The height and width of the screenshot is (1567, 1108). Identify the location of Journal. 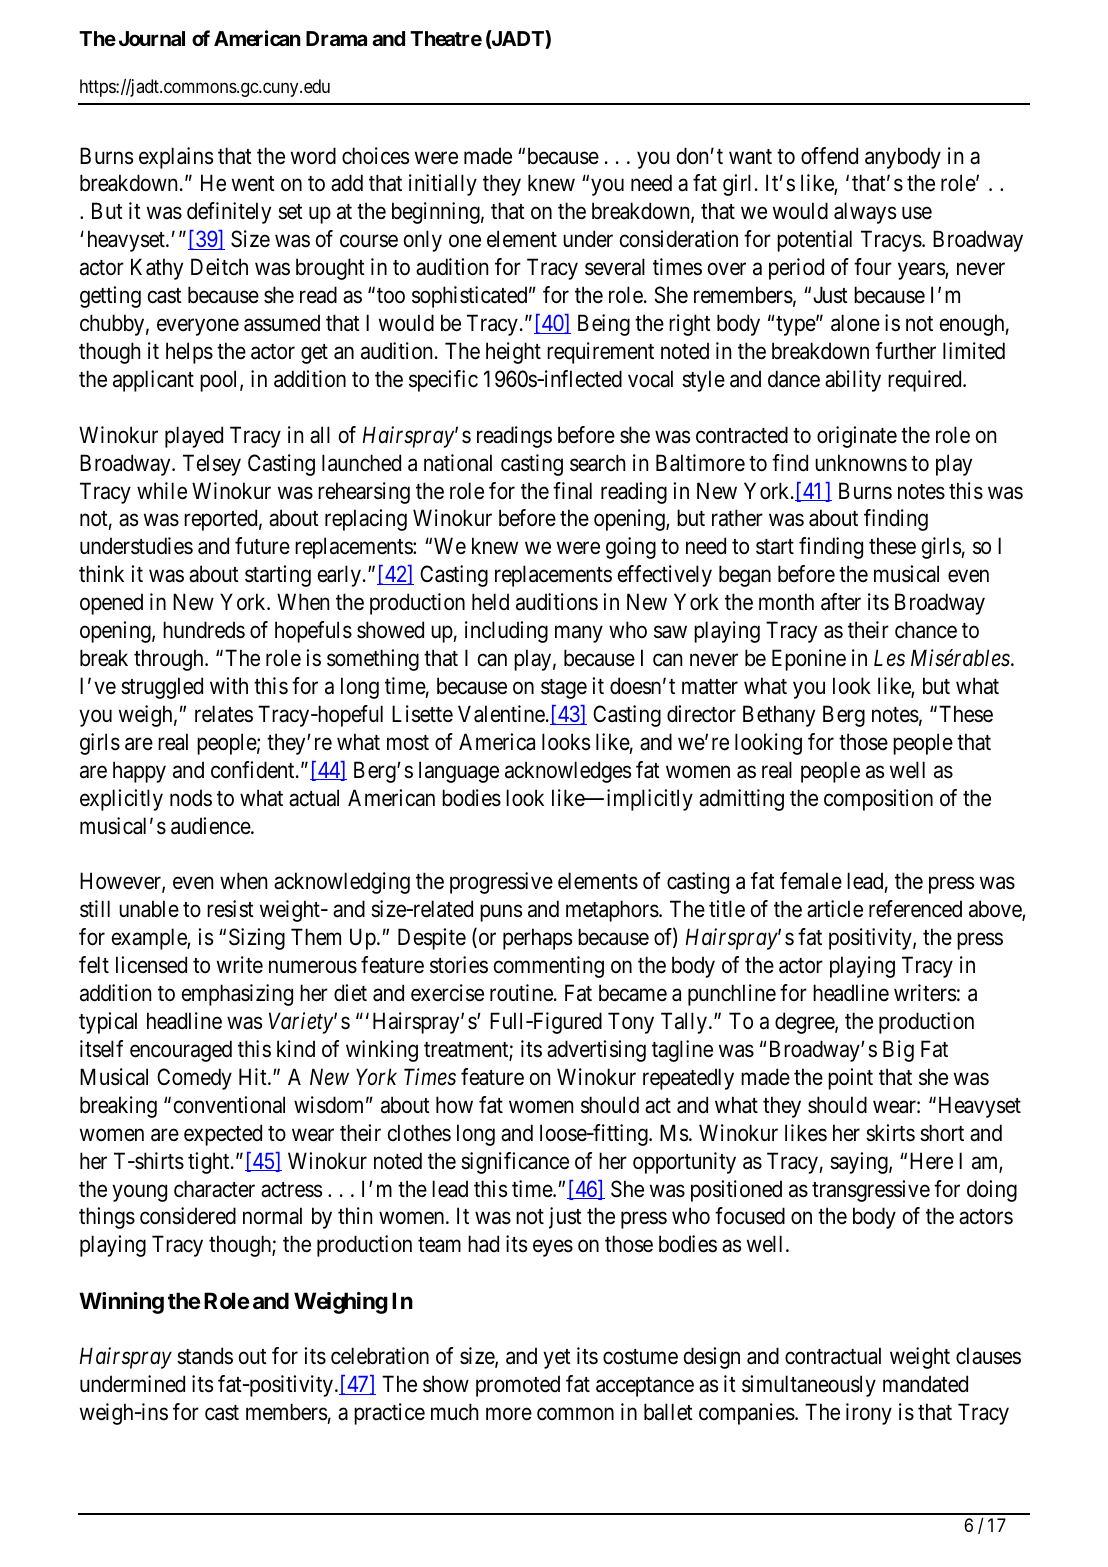
(152, 38).
